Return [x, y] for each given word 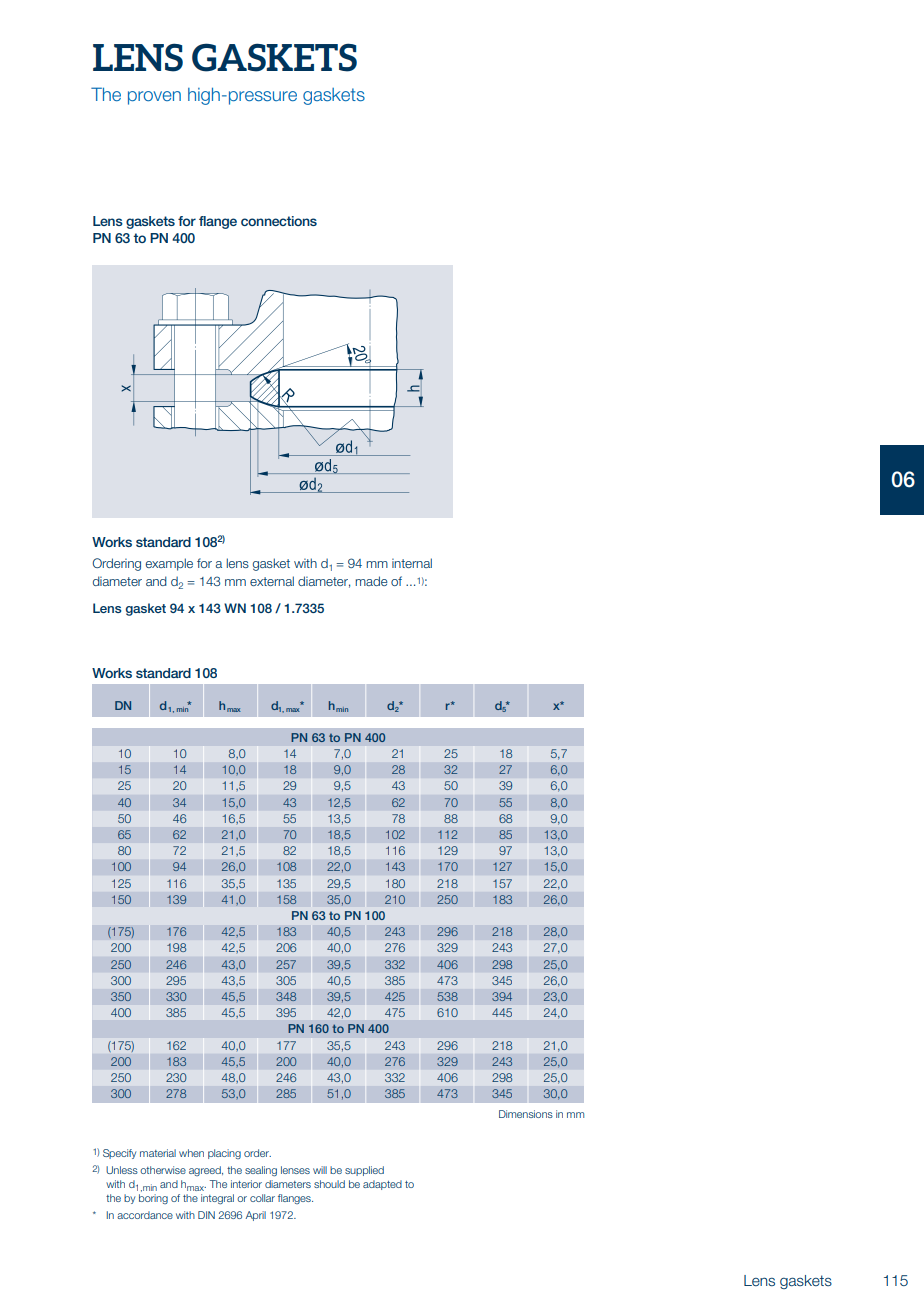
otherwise [163, 1170]
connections [279, 221]
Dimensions [526, 1114]
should [329, 1184]
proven [154, 98]
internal [412, 563]
